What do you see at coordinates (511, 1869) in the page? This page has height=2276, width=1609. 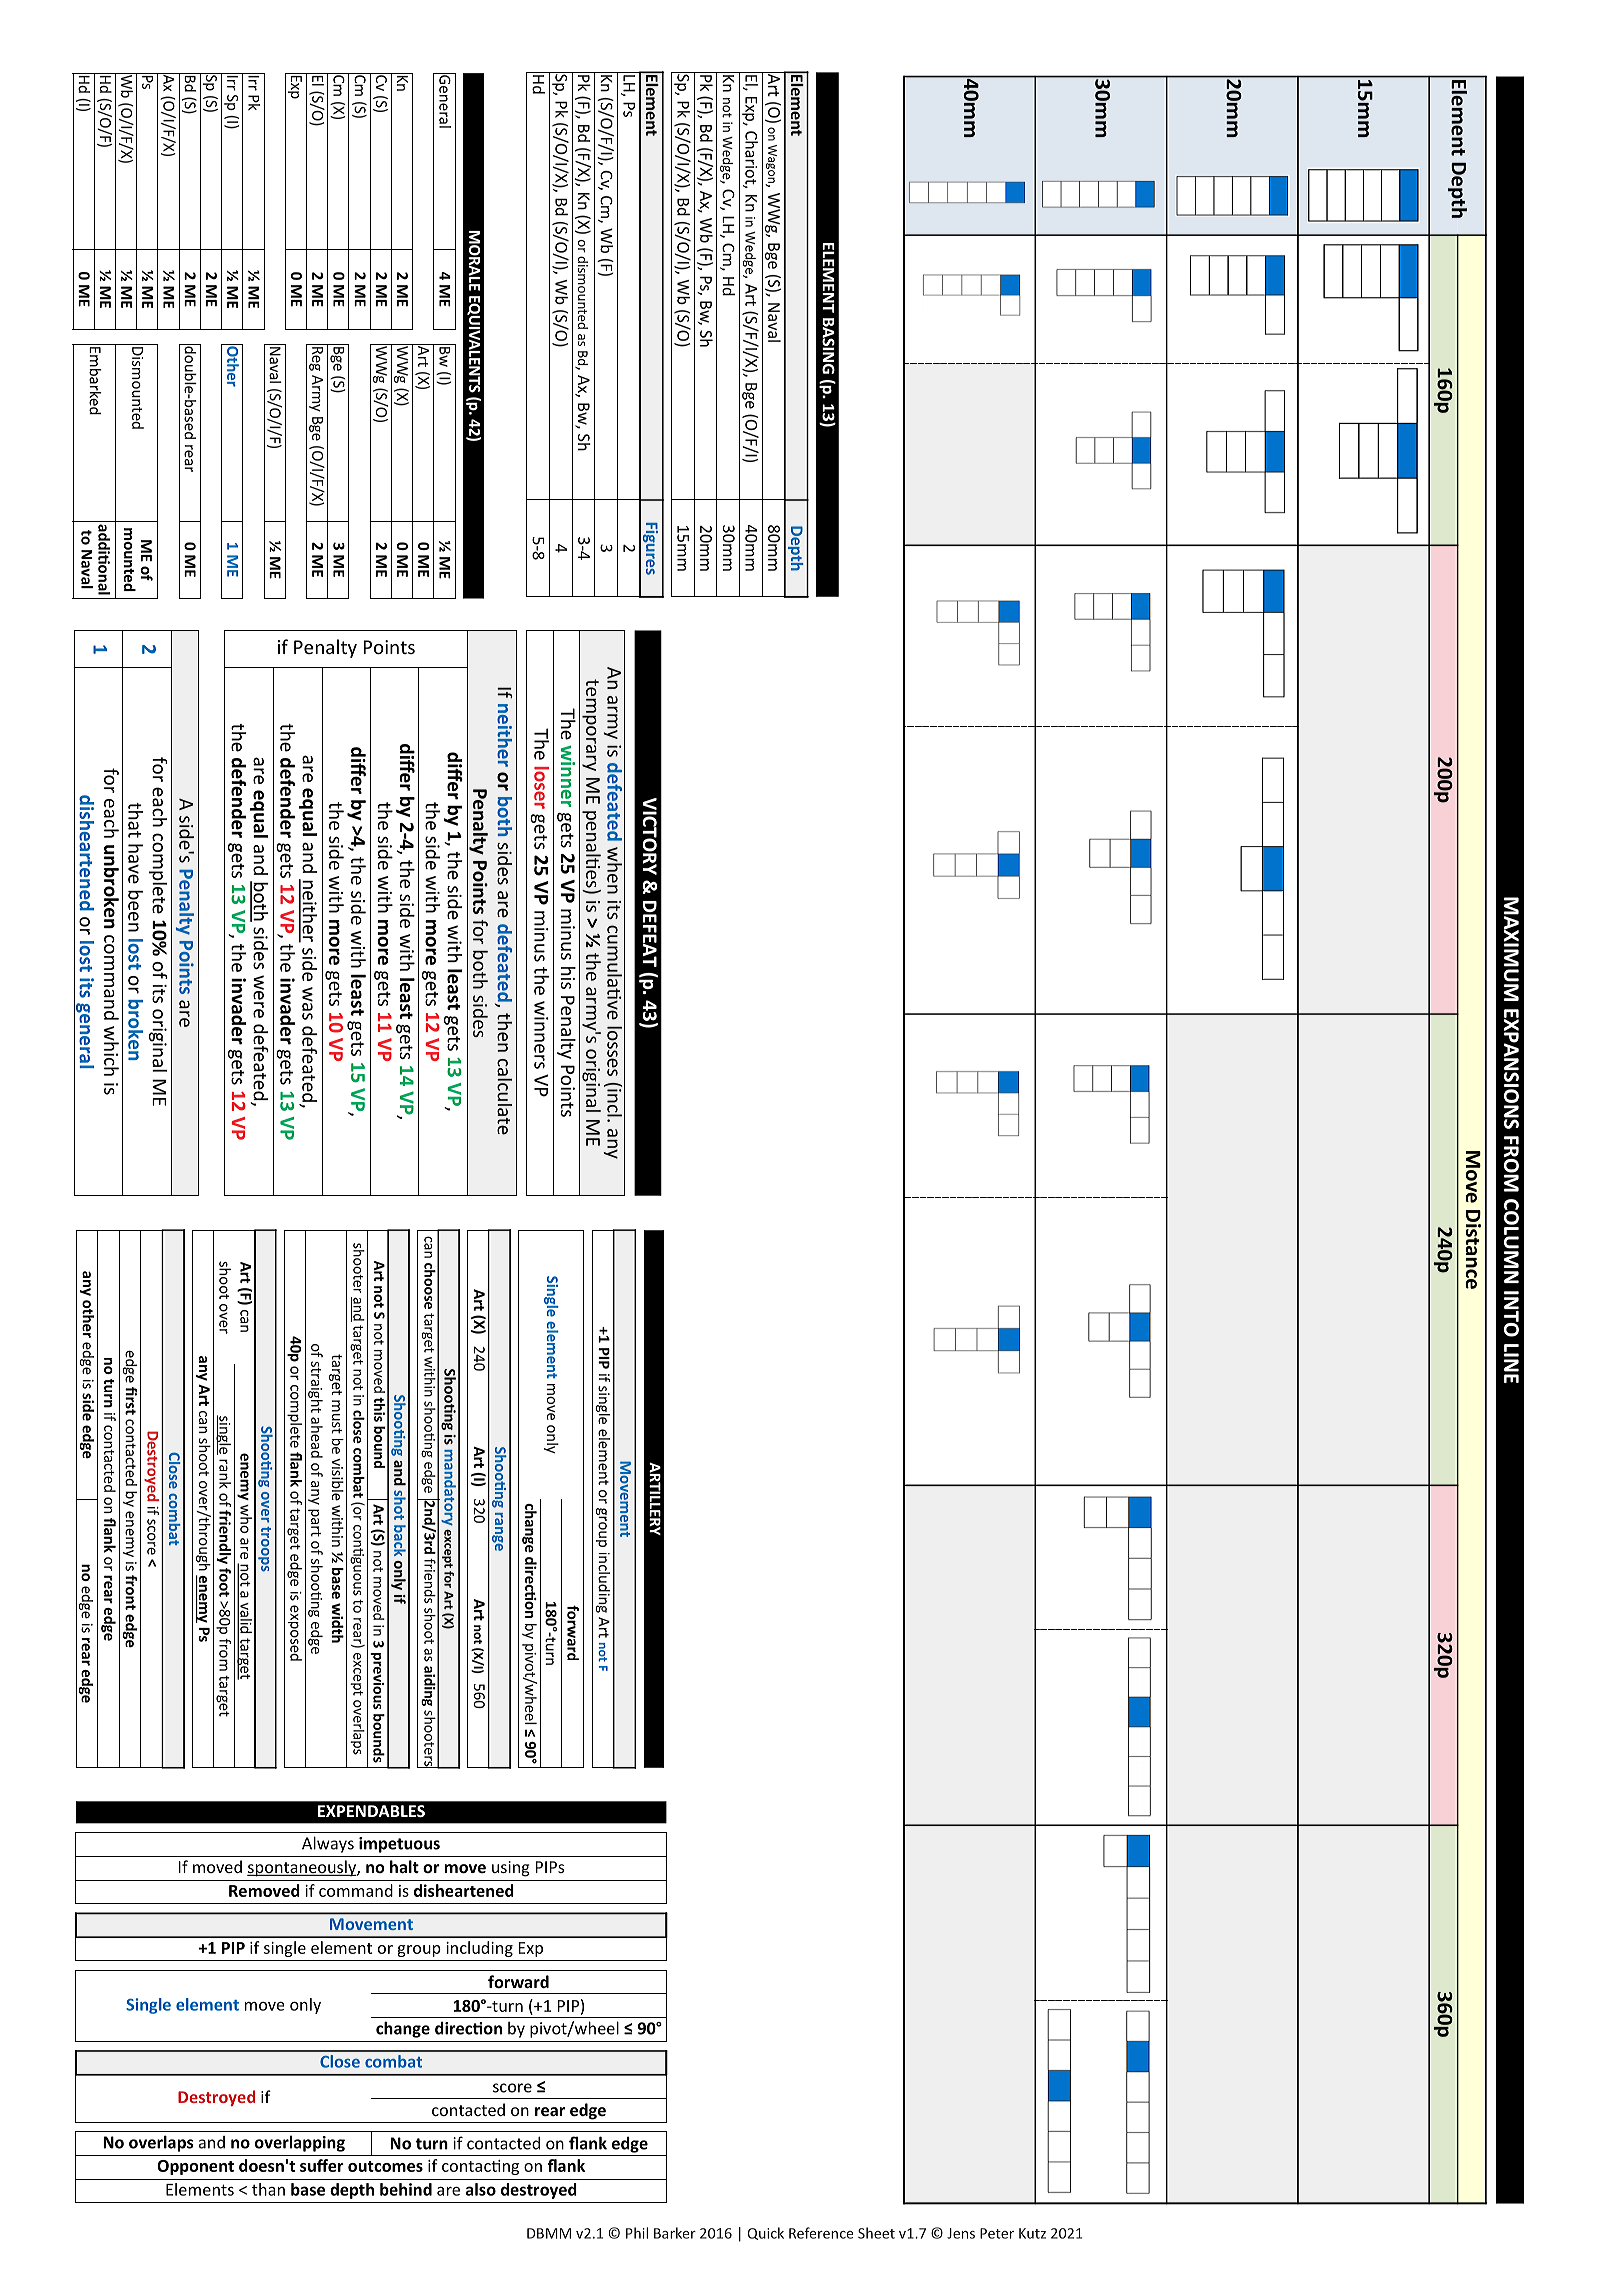 I see `using` at bounding box center [511, 1869].
